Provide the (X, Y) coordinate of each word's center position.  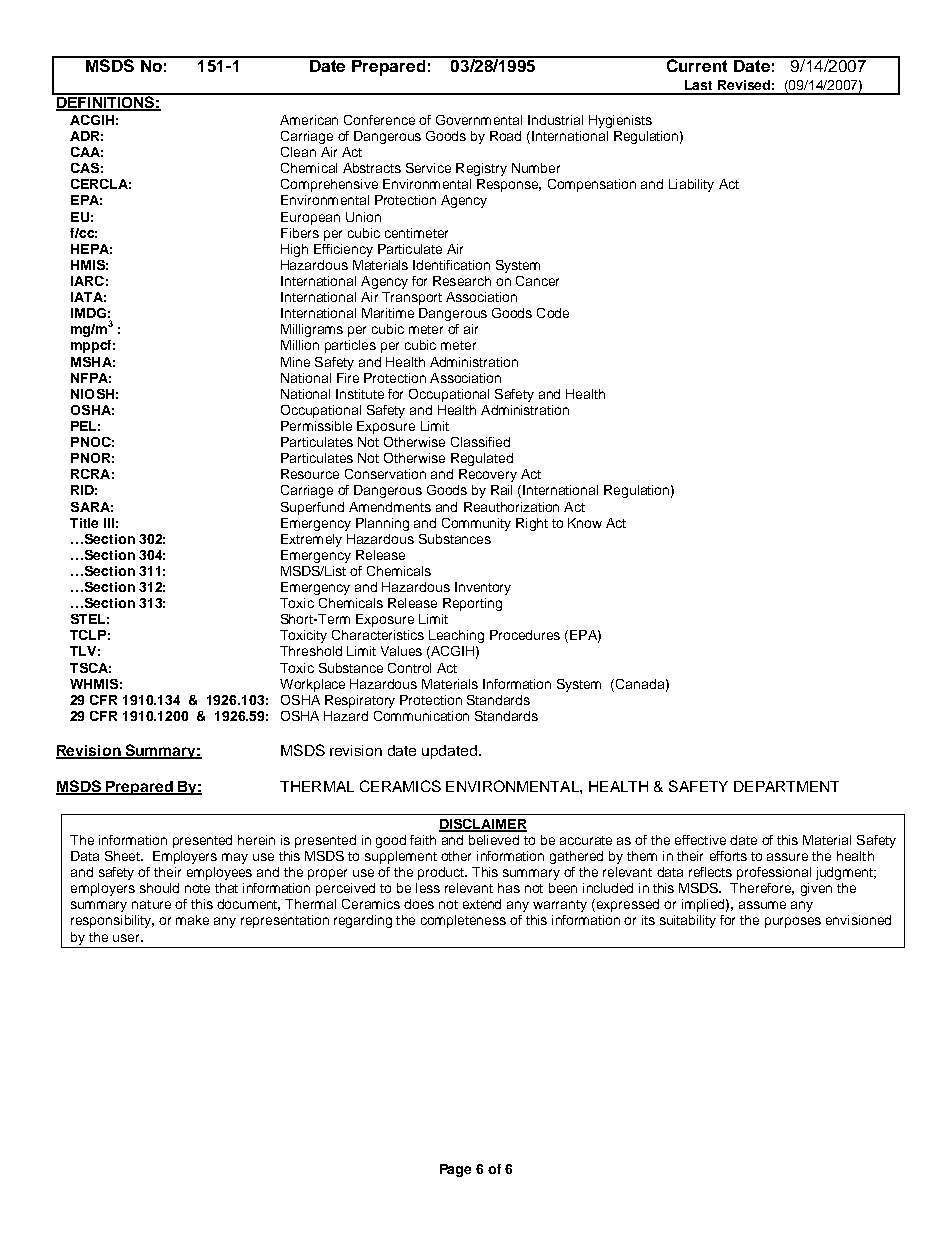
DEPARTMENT (786, 786)
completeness (463, 921)
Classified (480, 442)
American (309, 120)
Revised (744, 85)
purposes (793, 922)
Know (585, 523)
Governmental (479, 120)
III (109, 523)
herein (256, 840)
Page (455, 1170)
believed (494, 840)
